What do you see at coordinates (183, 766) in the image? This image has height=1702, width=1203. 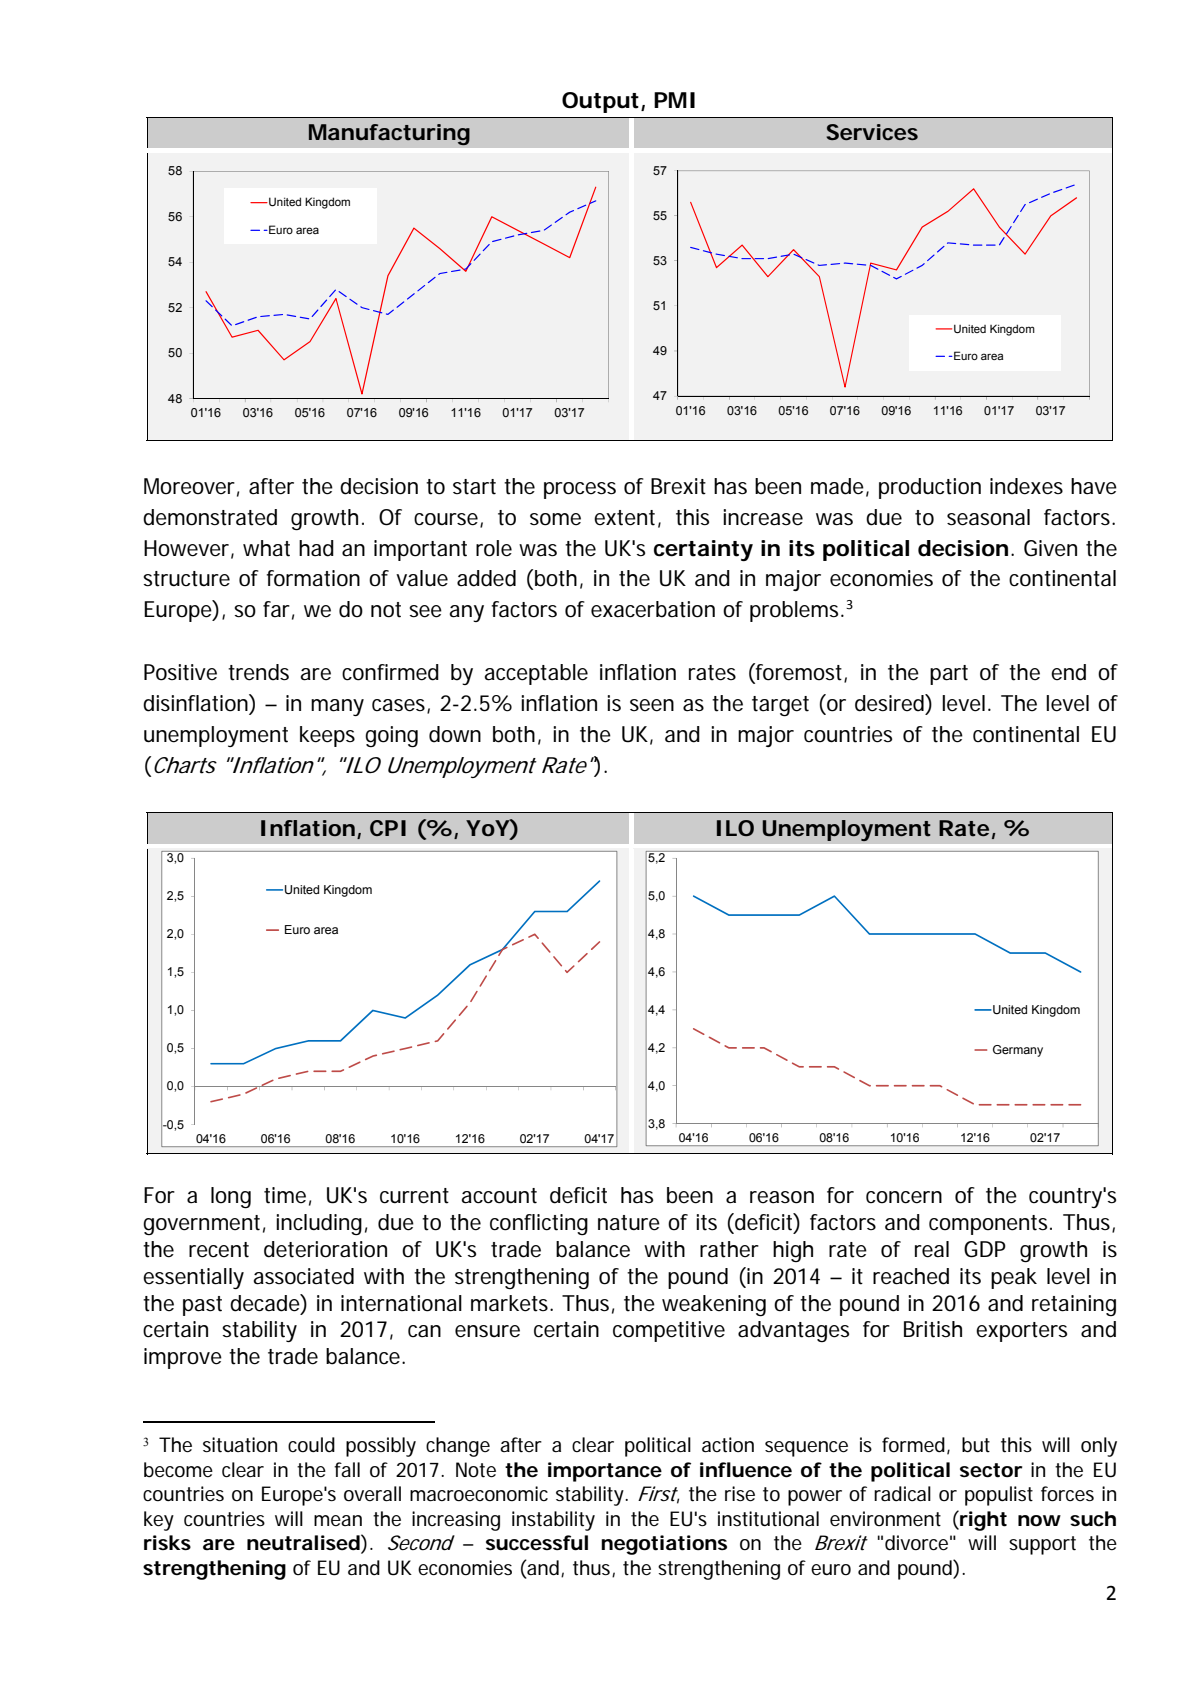 I see `Charts` at bounding box center [183, 766].
